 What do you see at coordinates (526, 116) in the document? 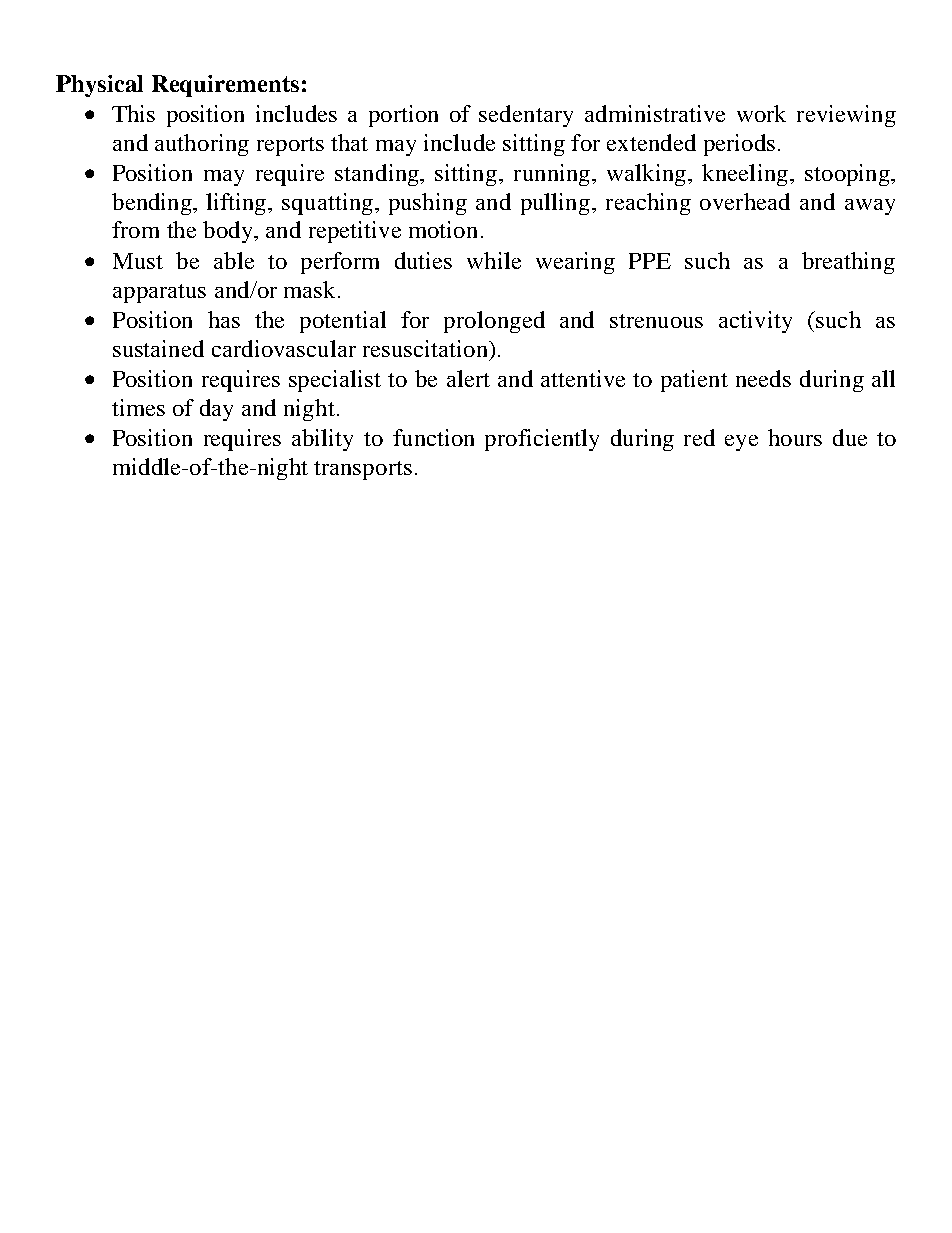
I see `sedentary` at bounding box center [526, 116].
